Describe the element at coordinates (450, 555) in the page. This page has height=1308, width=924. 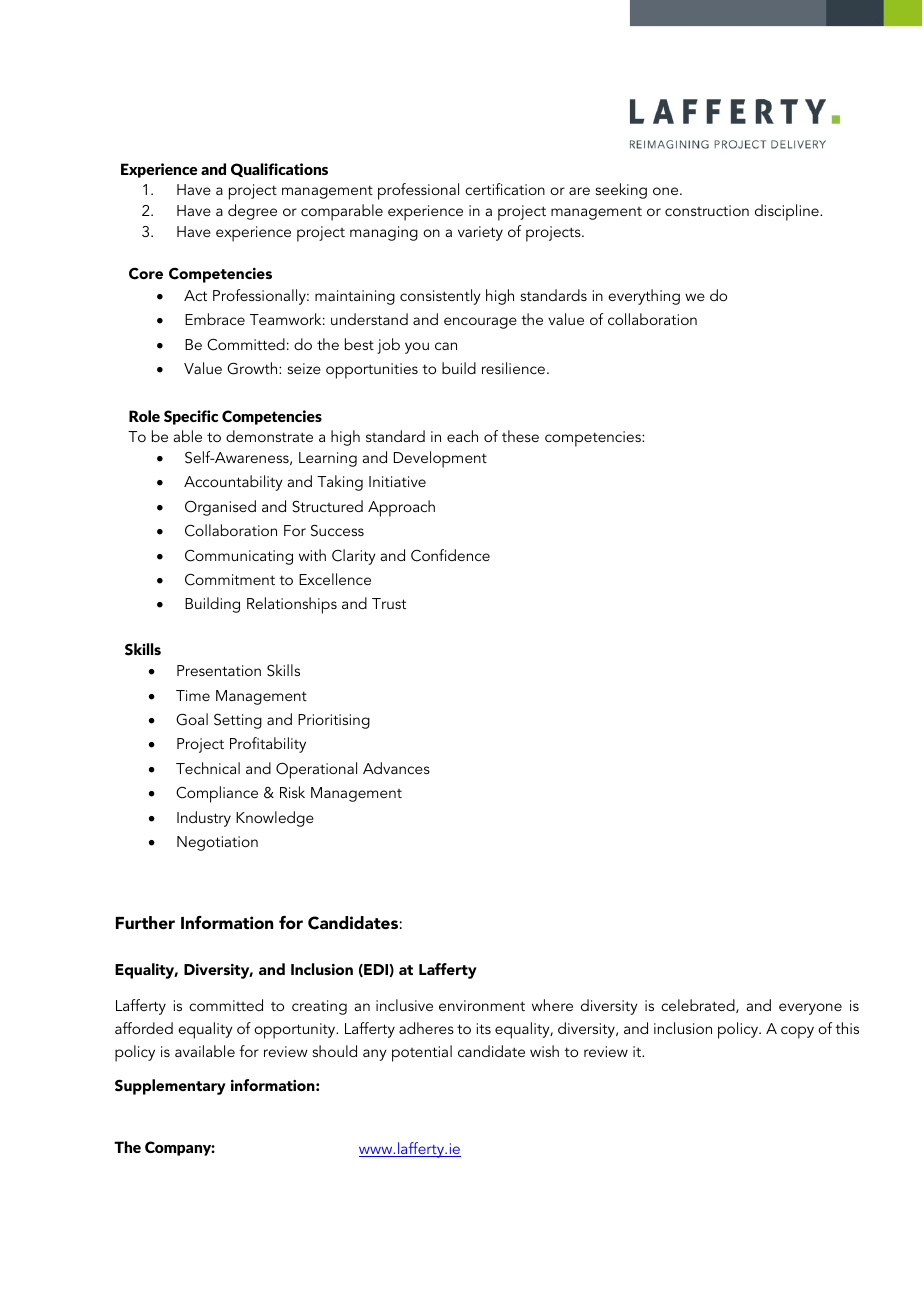
I see `Confidence` at that location.
